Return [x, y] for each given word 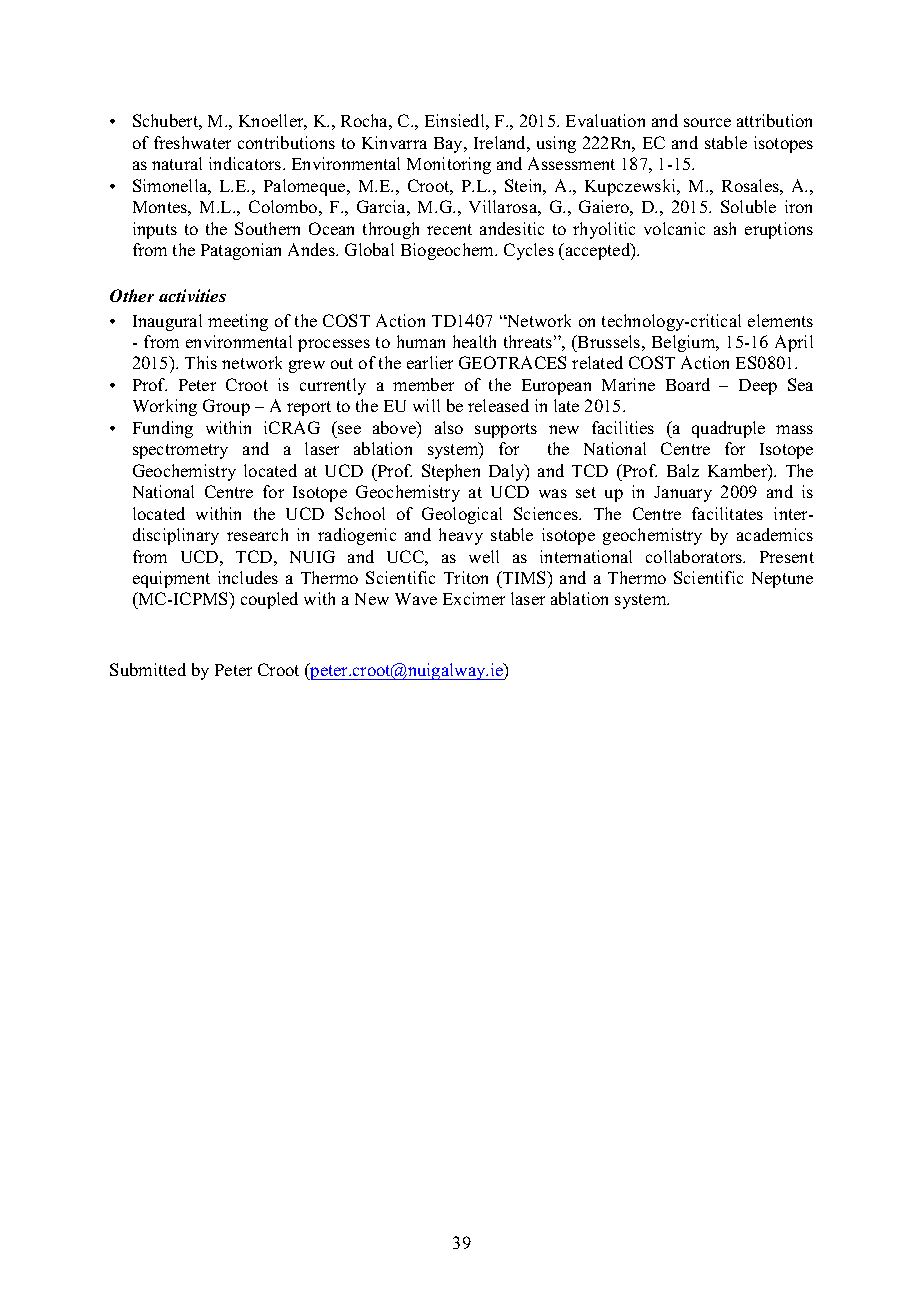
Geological [462, 515]
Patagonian [241, 251]
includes [248, 577]
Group [226, 407]
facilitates [727, 513]
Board [688, 384]
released [498, 405]
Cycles [529, 251]
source [707, 122]
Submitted [148, 669]
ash [725, 228]
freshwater [192, 142]
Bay [449, 145]
